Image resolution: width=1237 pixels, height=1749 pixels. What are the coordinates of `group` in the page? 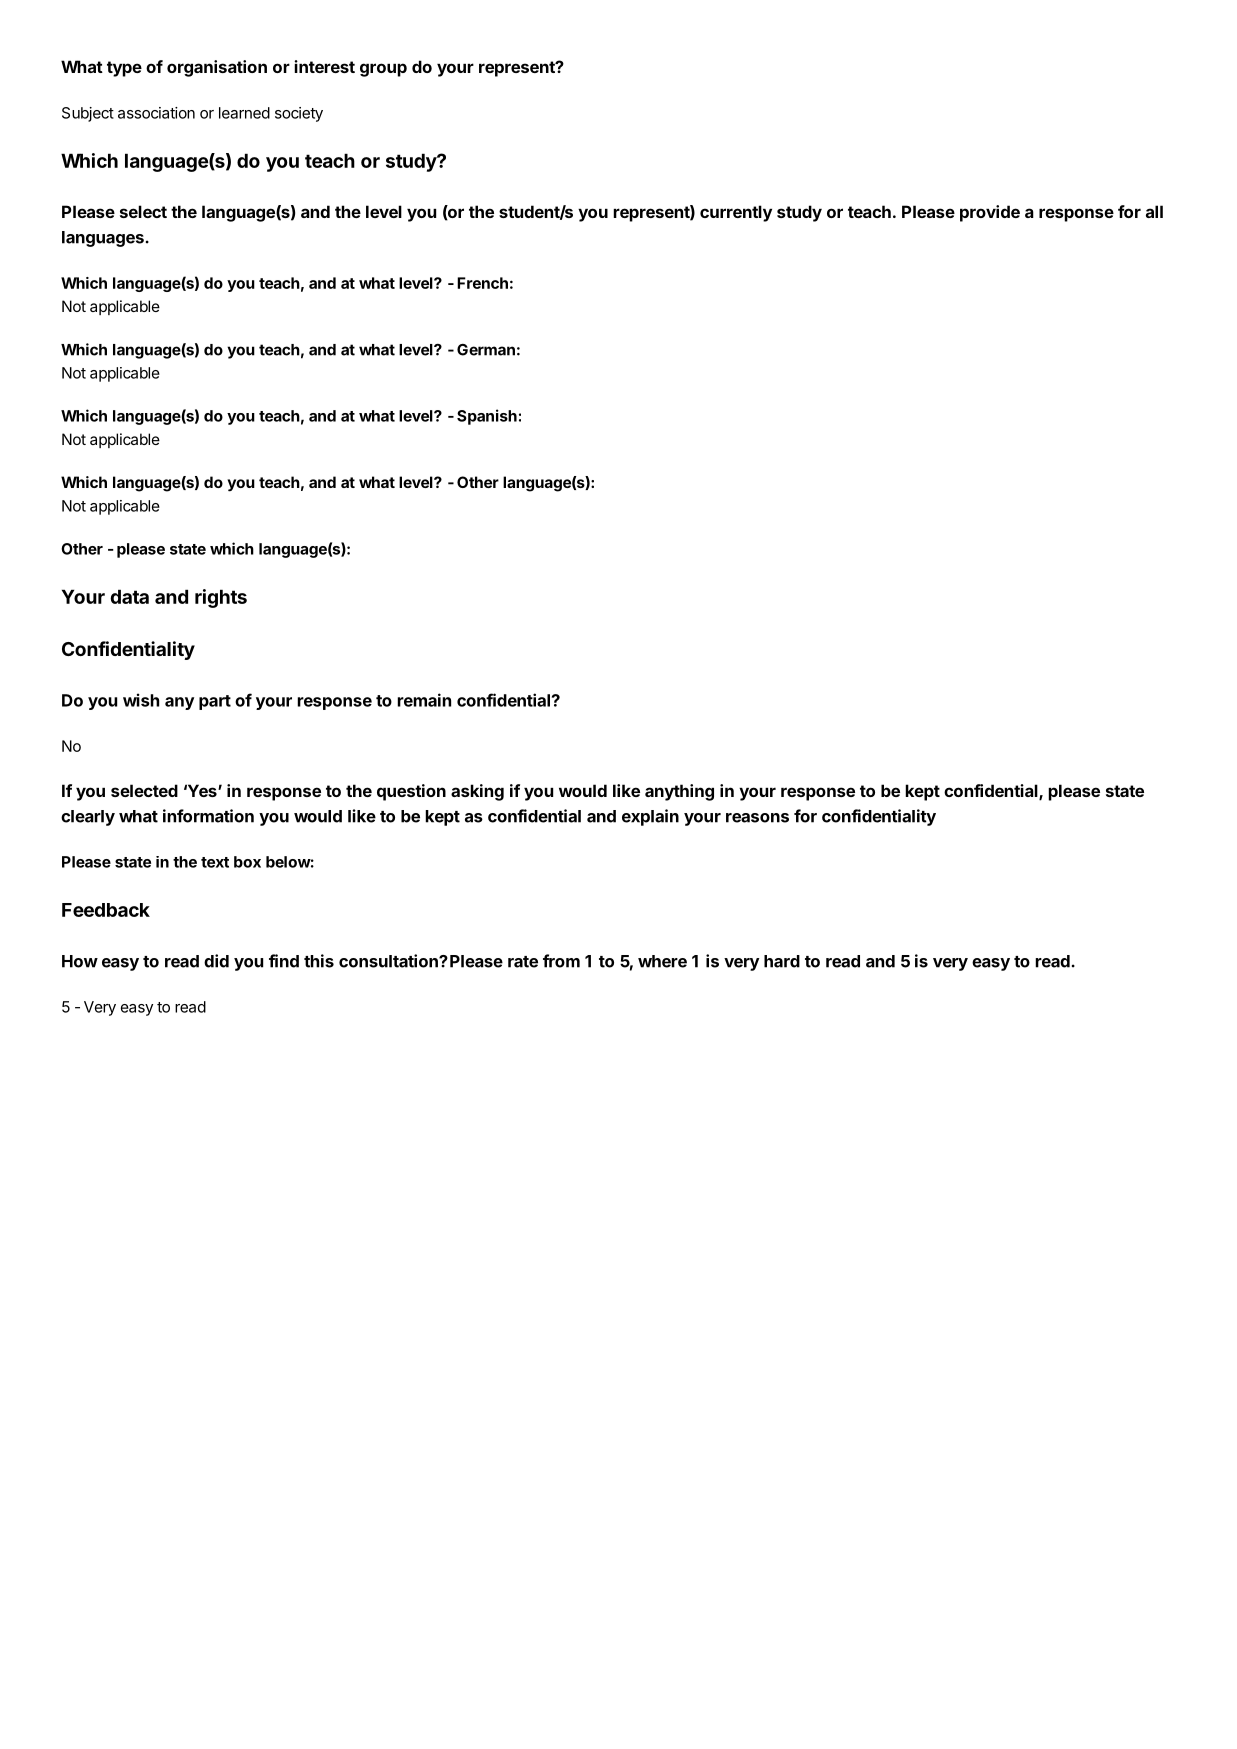 It's located at (383, 70).
